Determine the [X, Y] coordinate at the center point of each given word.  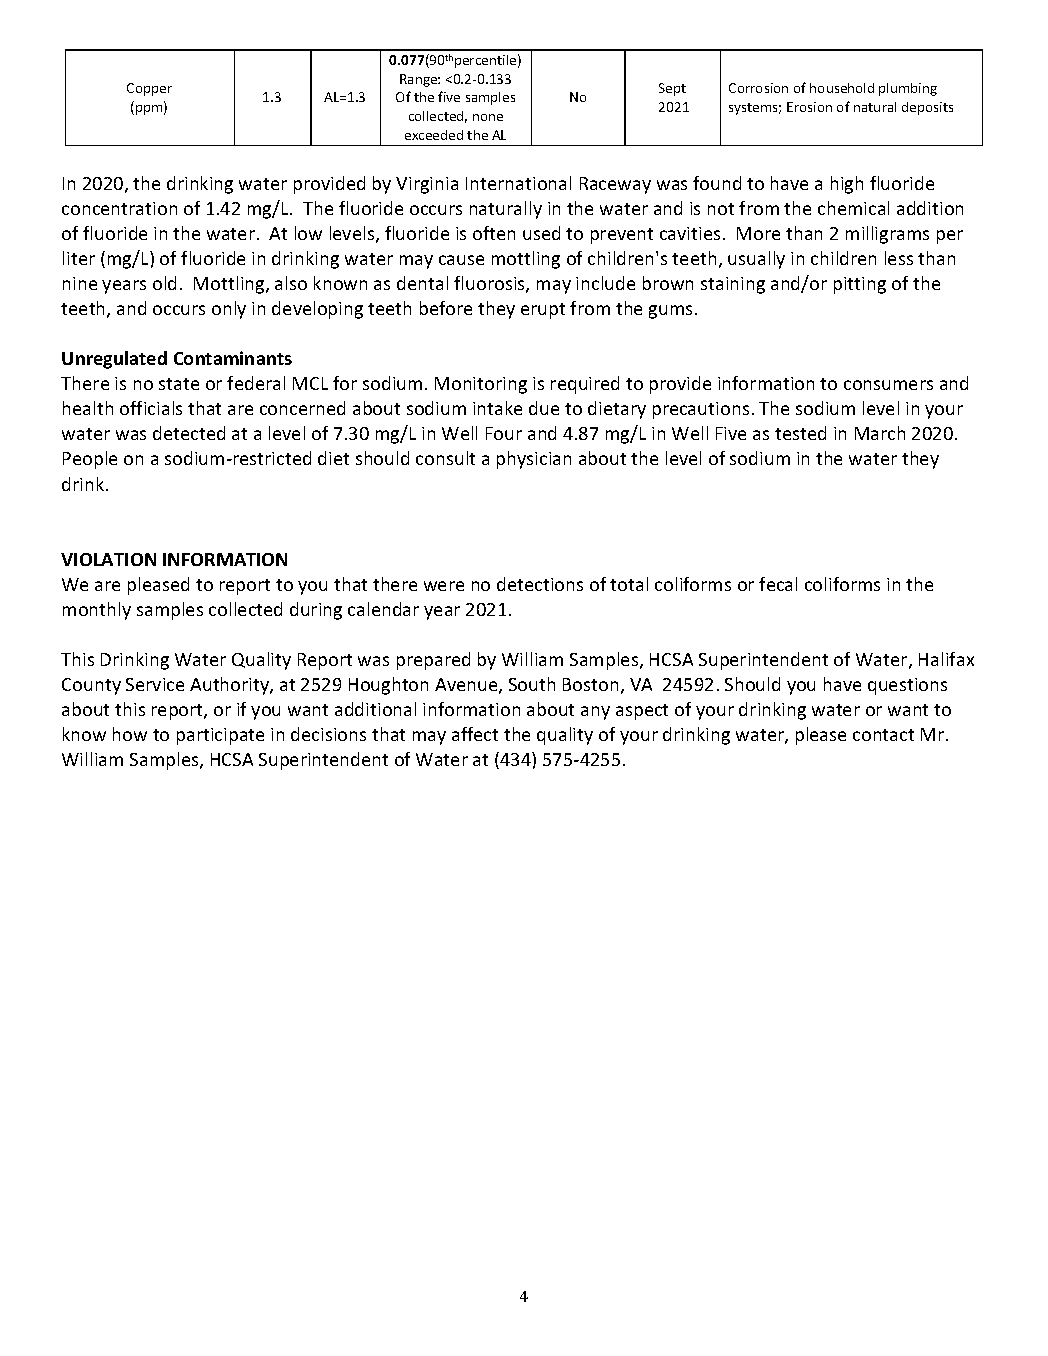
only [229, 310]
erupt [543, 311]
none [488, 117]
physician [534, 460]
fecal [778, 584]
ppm [150, 110]
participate [220, 736]
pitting [860, 285]
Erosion [809, 107]
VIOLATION [108, 559]
